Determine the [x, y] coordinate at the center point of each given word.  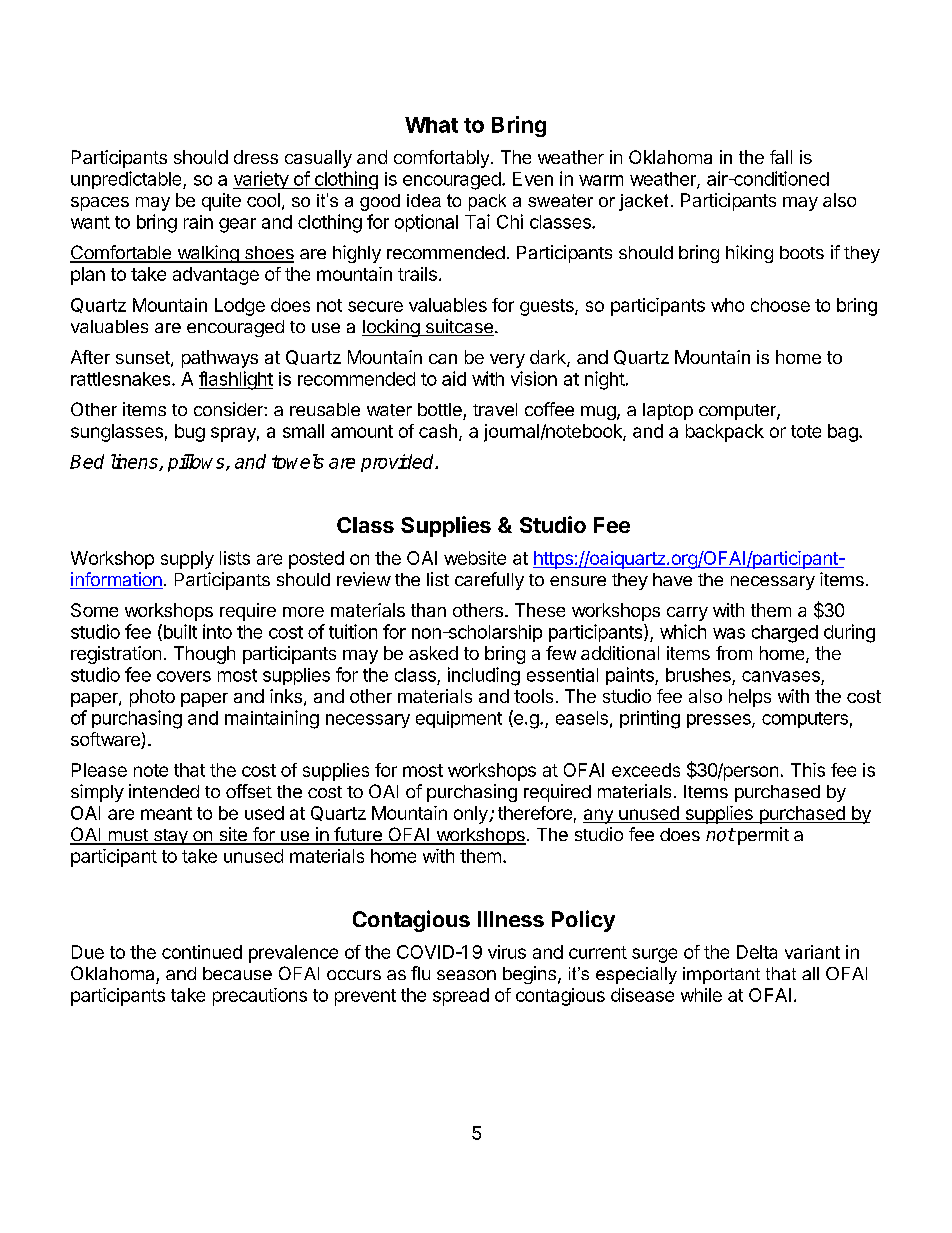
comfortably [441, 159]
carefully [489, 581]
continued [202, 952]
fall [781, 157]
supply [187, 560]
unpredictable [127, 180]
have [672, 579]
